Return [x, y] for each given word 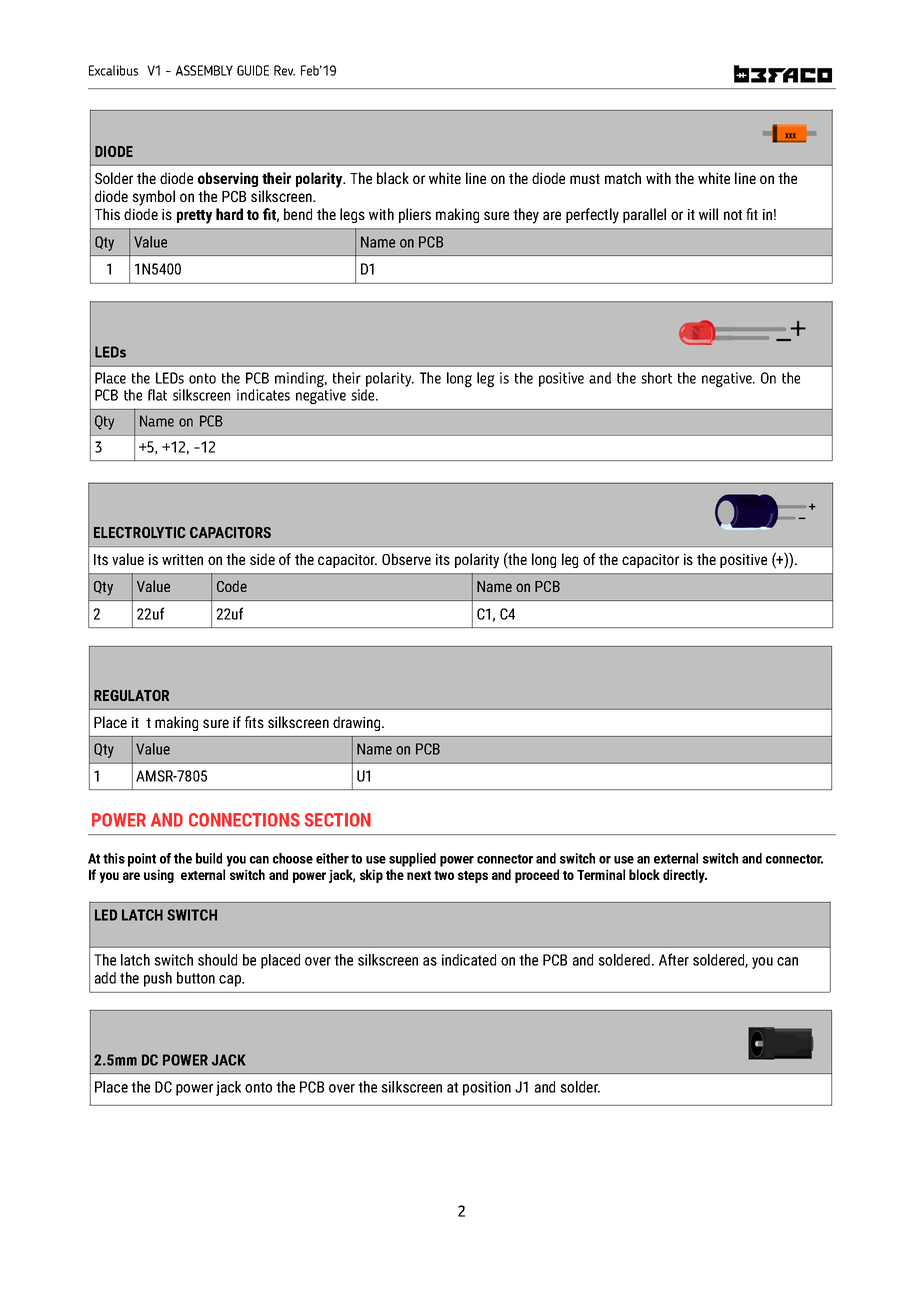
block [644, 874]
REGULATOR [131, 695]
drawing [358, 723]
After [674, 959]
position [487, 1088]
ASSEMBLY [204, 70]
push [158, 979]
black [393, 178]
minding [301, 380]
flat [157, 395]
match [623, 178]
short [656, 378]
